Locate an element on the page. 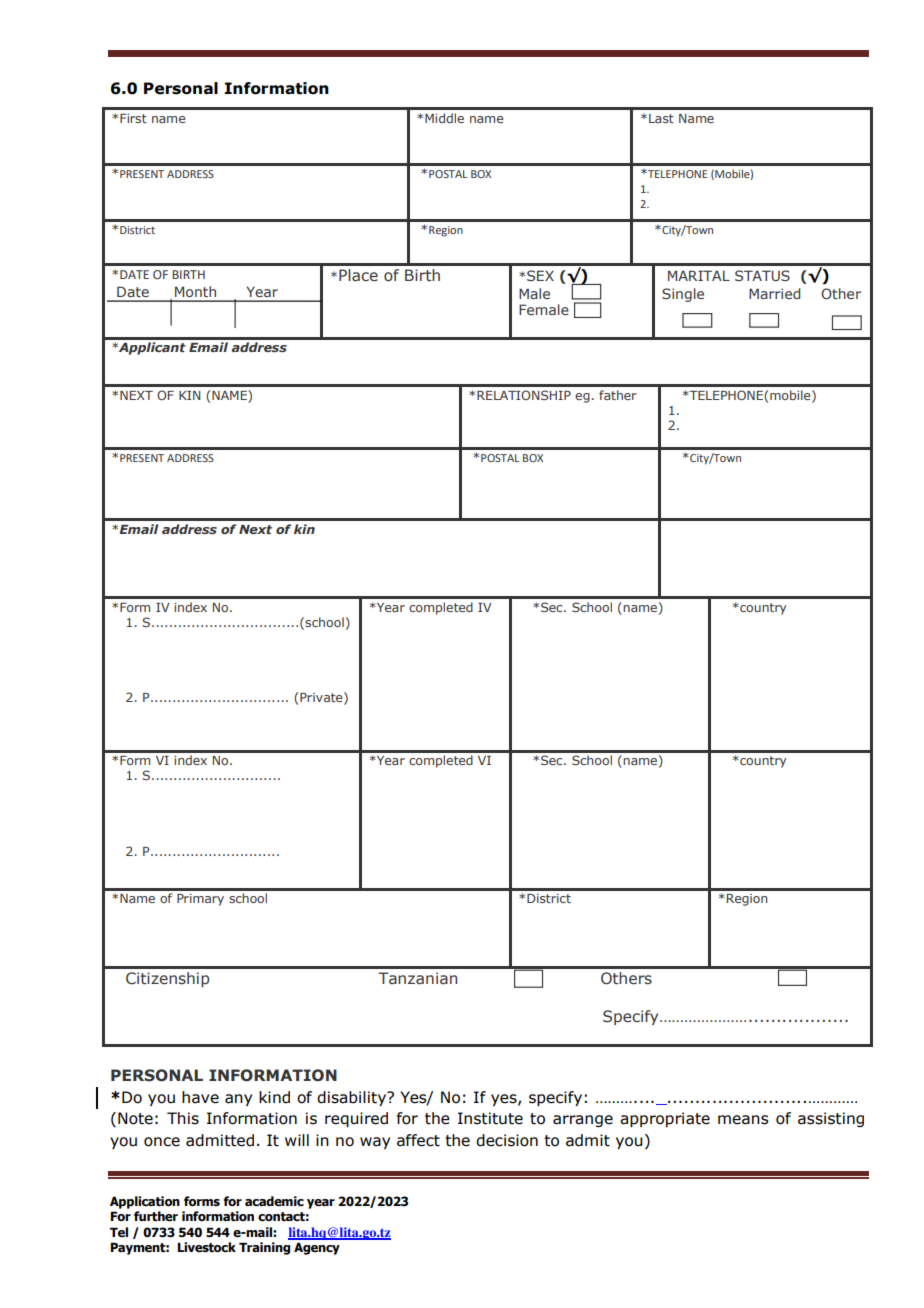  means is located at coordinates (743, 1120).
